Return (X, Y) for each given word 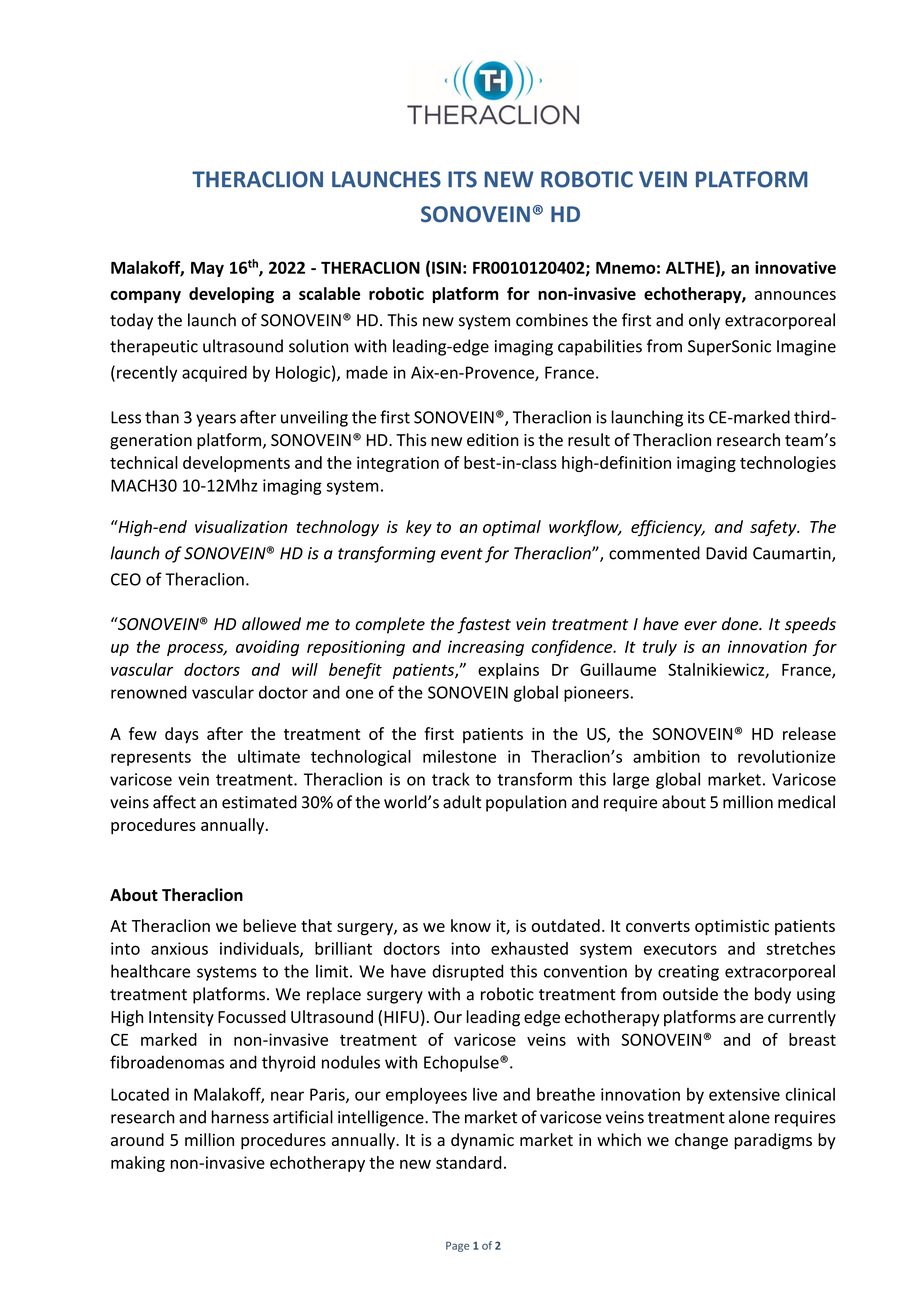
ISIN (446, 267)
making (138, 1164)
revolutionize (786, 756)
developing (231, 295)
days (182, 735)
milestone (459, 756)
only (704, 321)
